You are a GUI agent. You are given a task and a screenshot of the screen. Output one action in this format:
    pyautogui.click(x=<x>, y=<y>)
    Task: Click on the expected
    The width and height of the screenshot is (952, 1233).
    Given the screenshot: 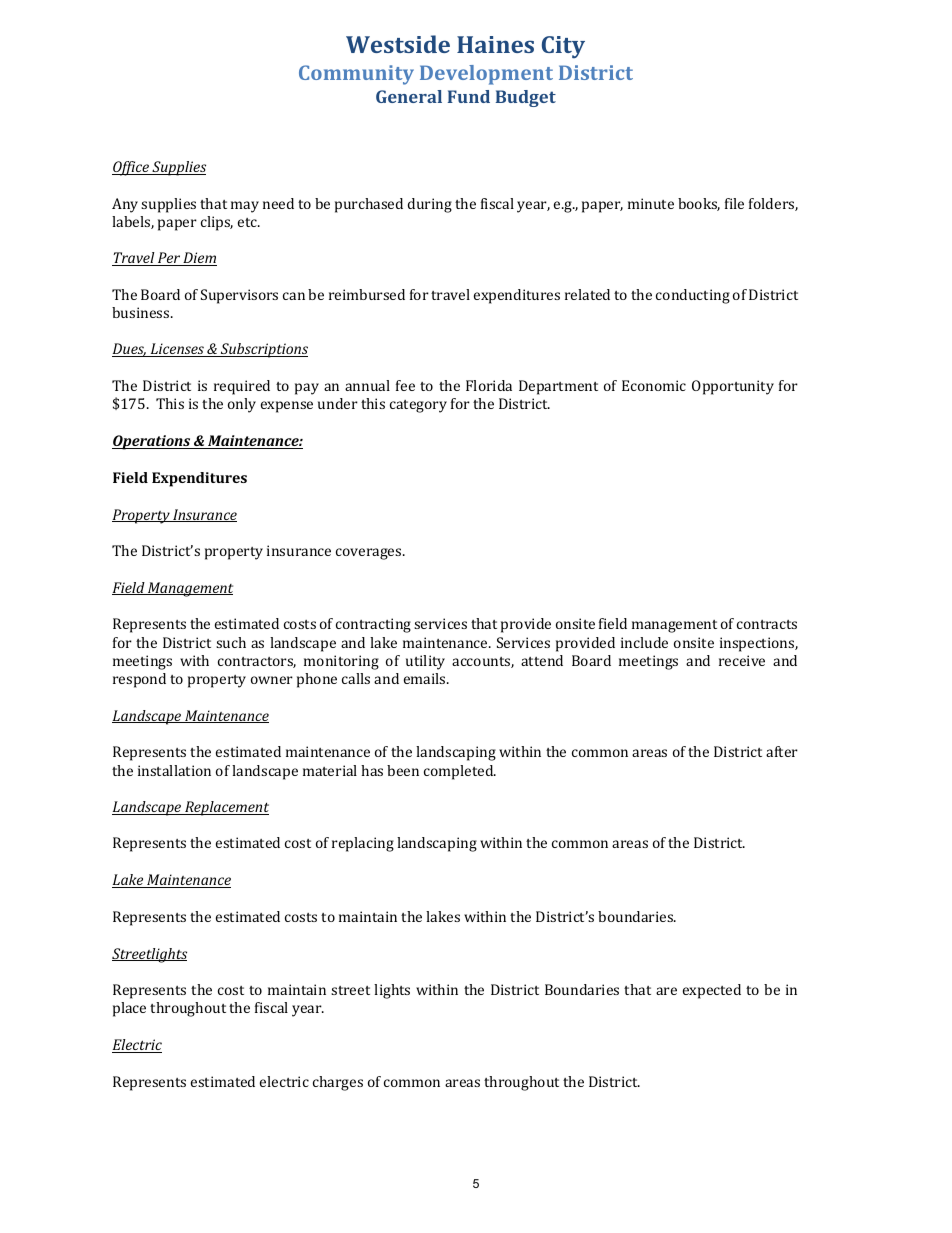 What is the action you would take?
    pyautogui.click(x=712, y=991)
